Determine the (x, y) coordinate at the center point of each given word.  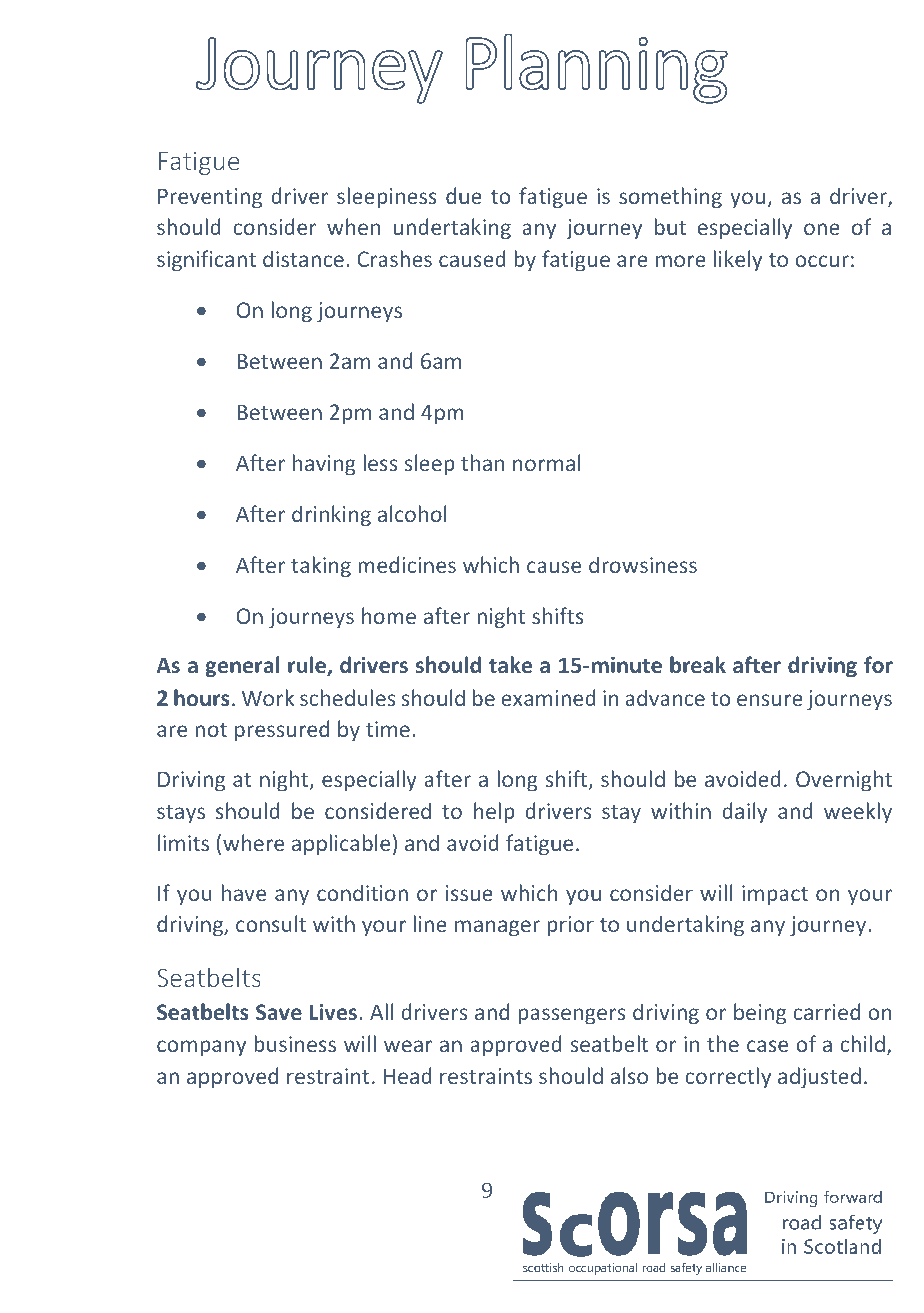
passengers (571, 1016)
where (253, 842)
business (295, 1043)
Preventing (210, 198)
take (510, 664)
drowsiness (643, 564)
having (324, 465)
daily (744, 813)
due (464, 195)
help (494, 813)
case (767, 1046)
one (822, 229)
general (242, 667)
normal (546, 462)
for (878, 664)
